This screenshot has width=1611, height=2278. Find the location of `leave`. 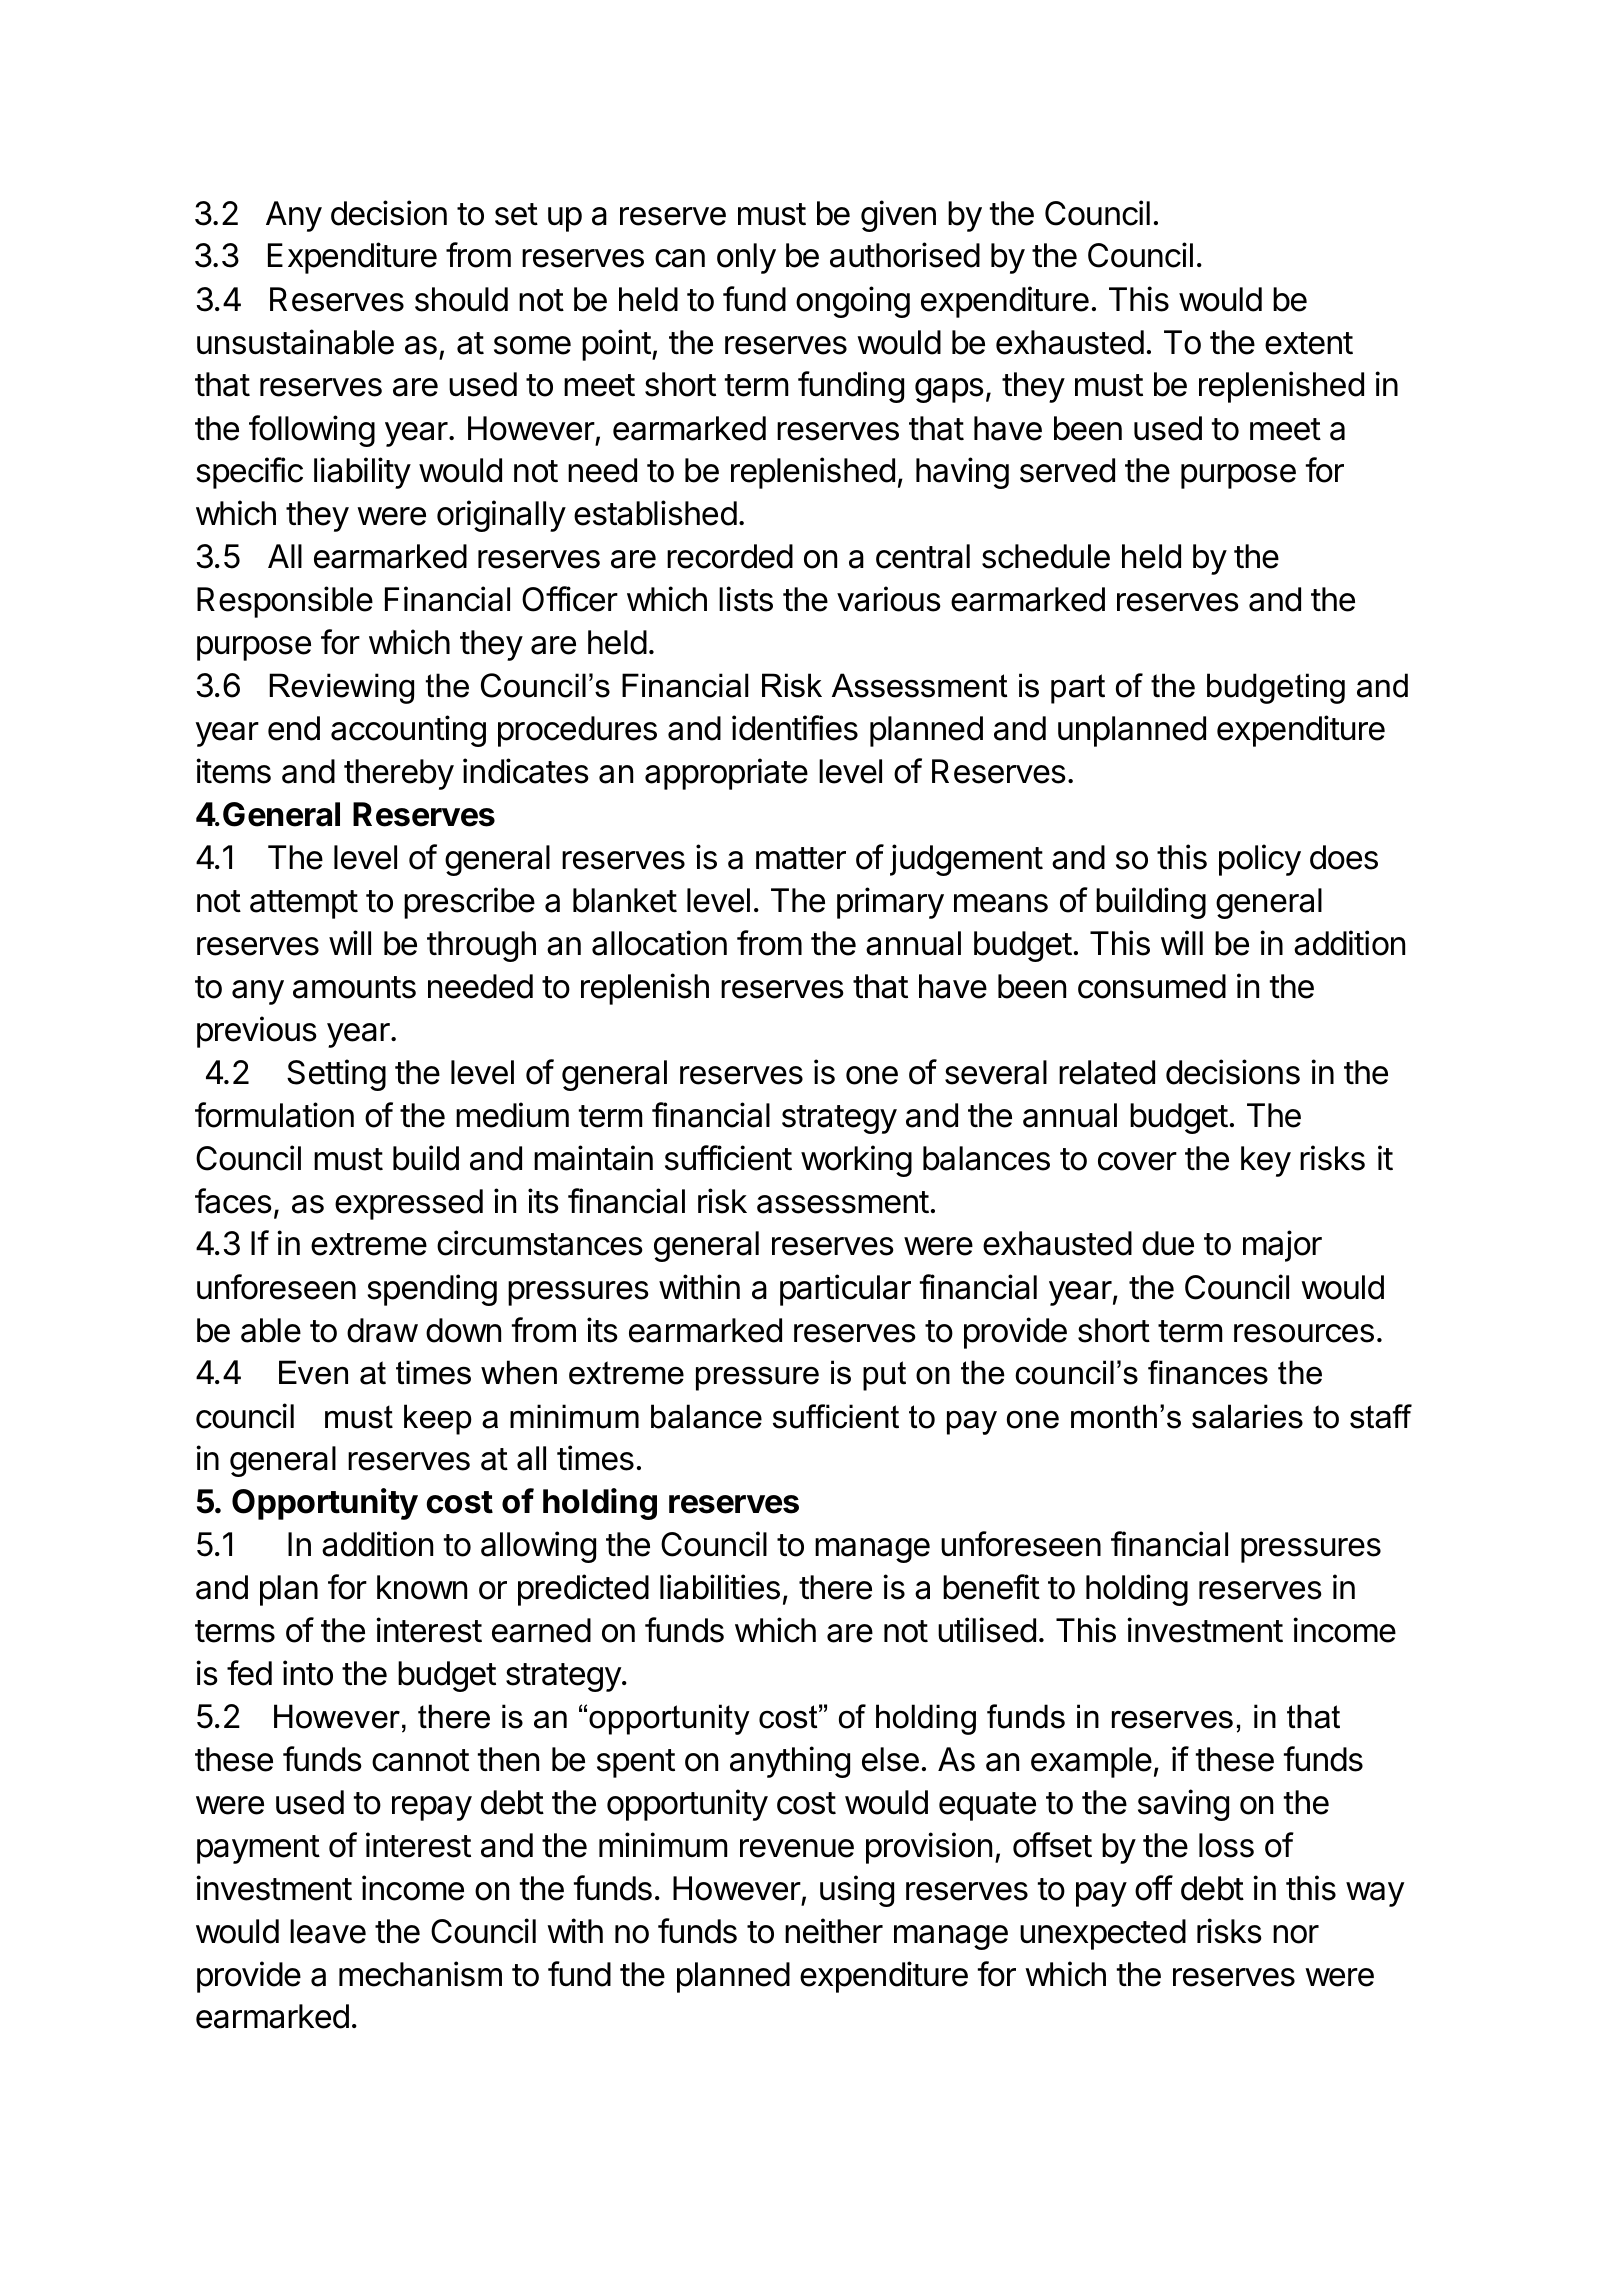

leave is located at coordinates (328, 1931).
